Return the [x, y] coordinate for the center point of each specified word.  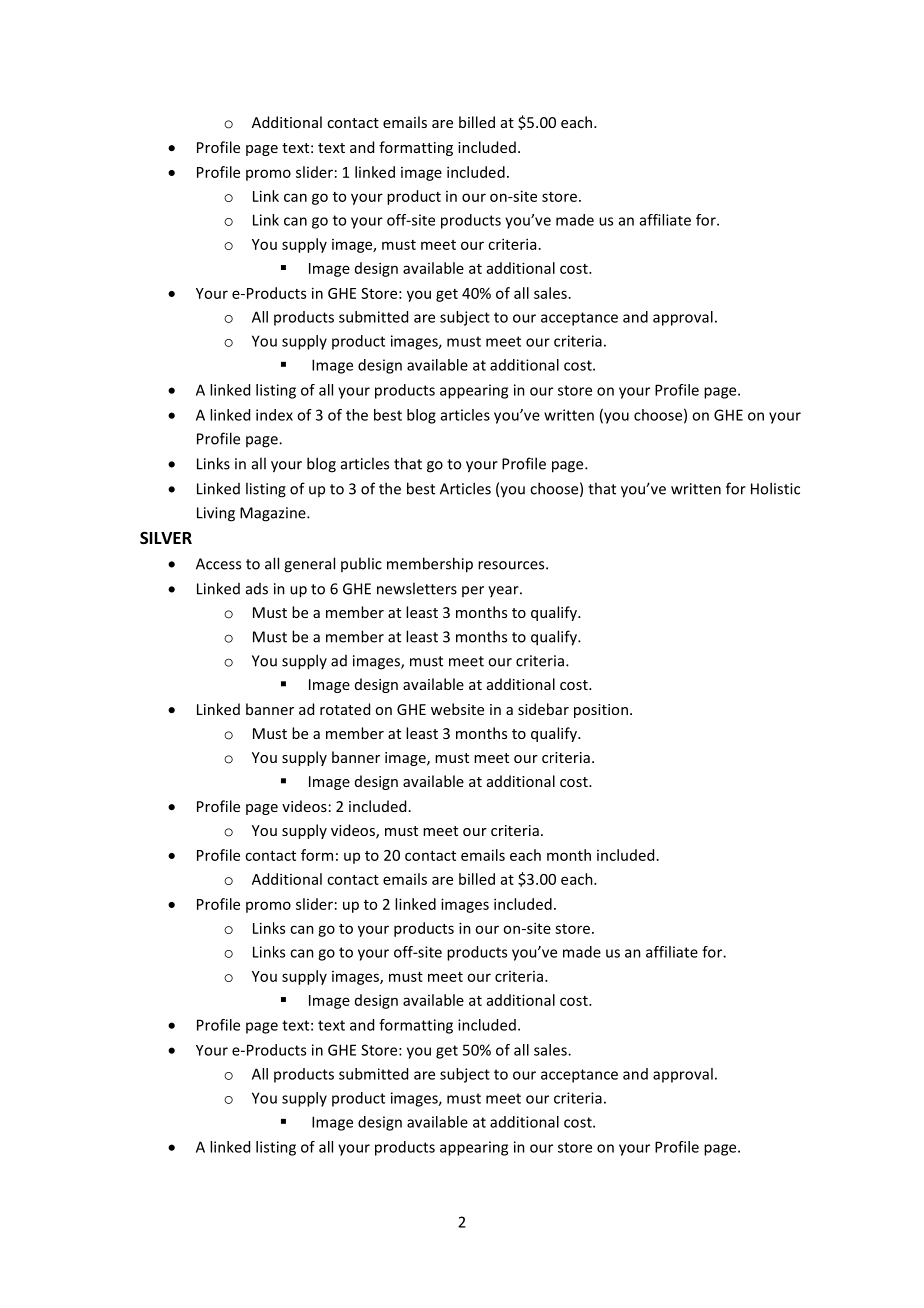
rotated [345, 709]
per [473, 591]
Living [216, 514]
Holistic [775, 488]
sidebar [543, 709]
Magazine [274, 514]
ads [257, 589]
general [309, 565]
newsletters [417, 588]
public [361, 564]
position [601, 711]
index [274, 415]
